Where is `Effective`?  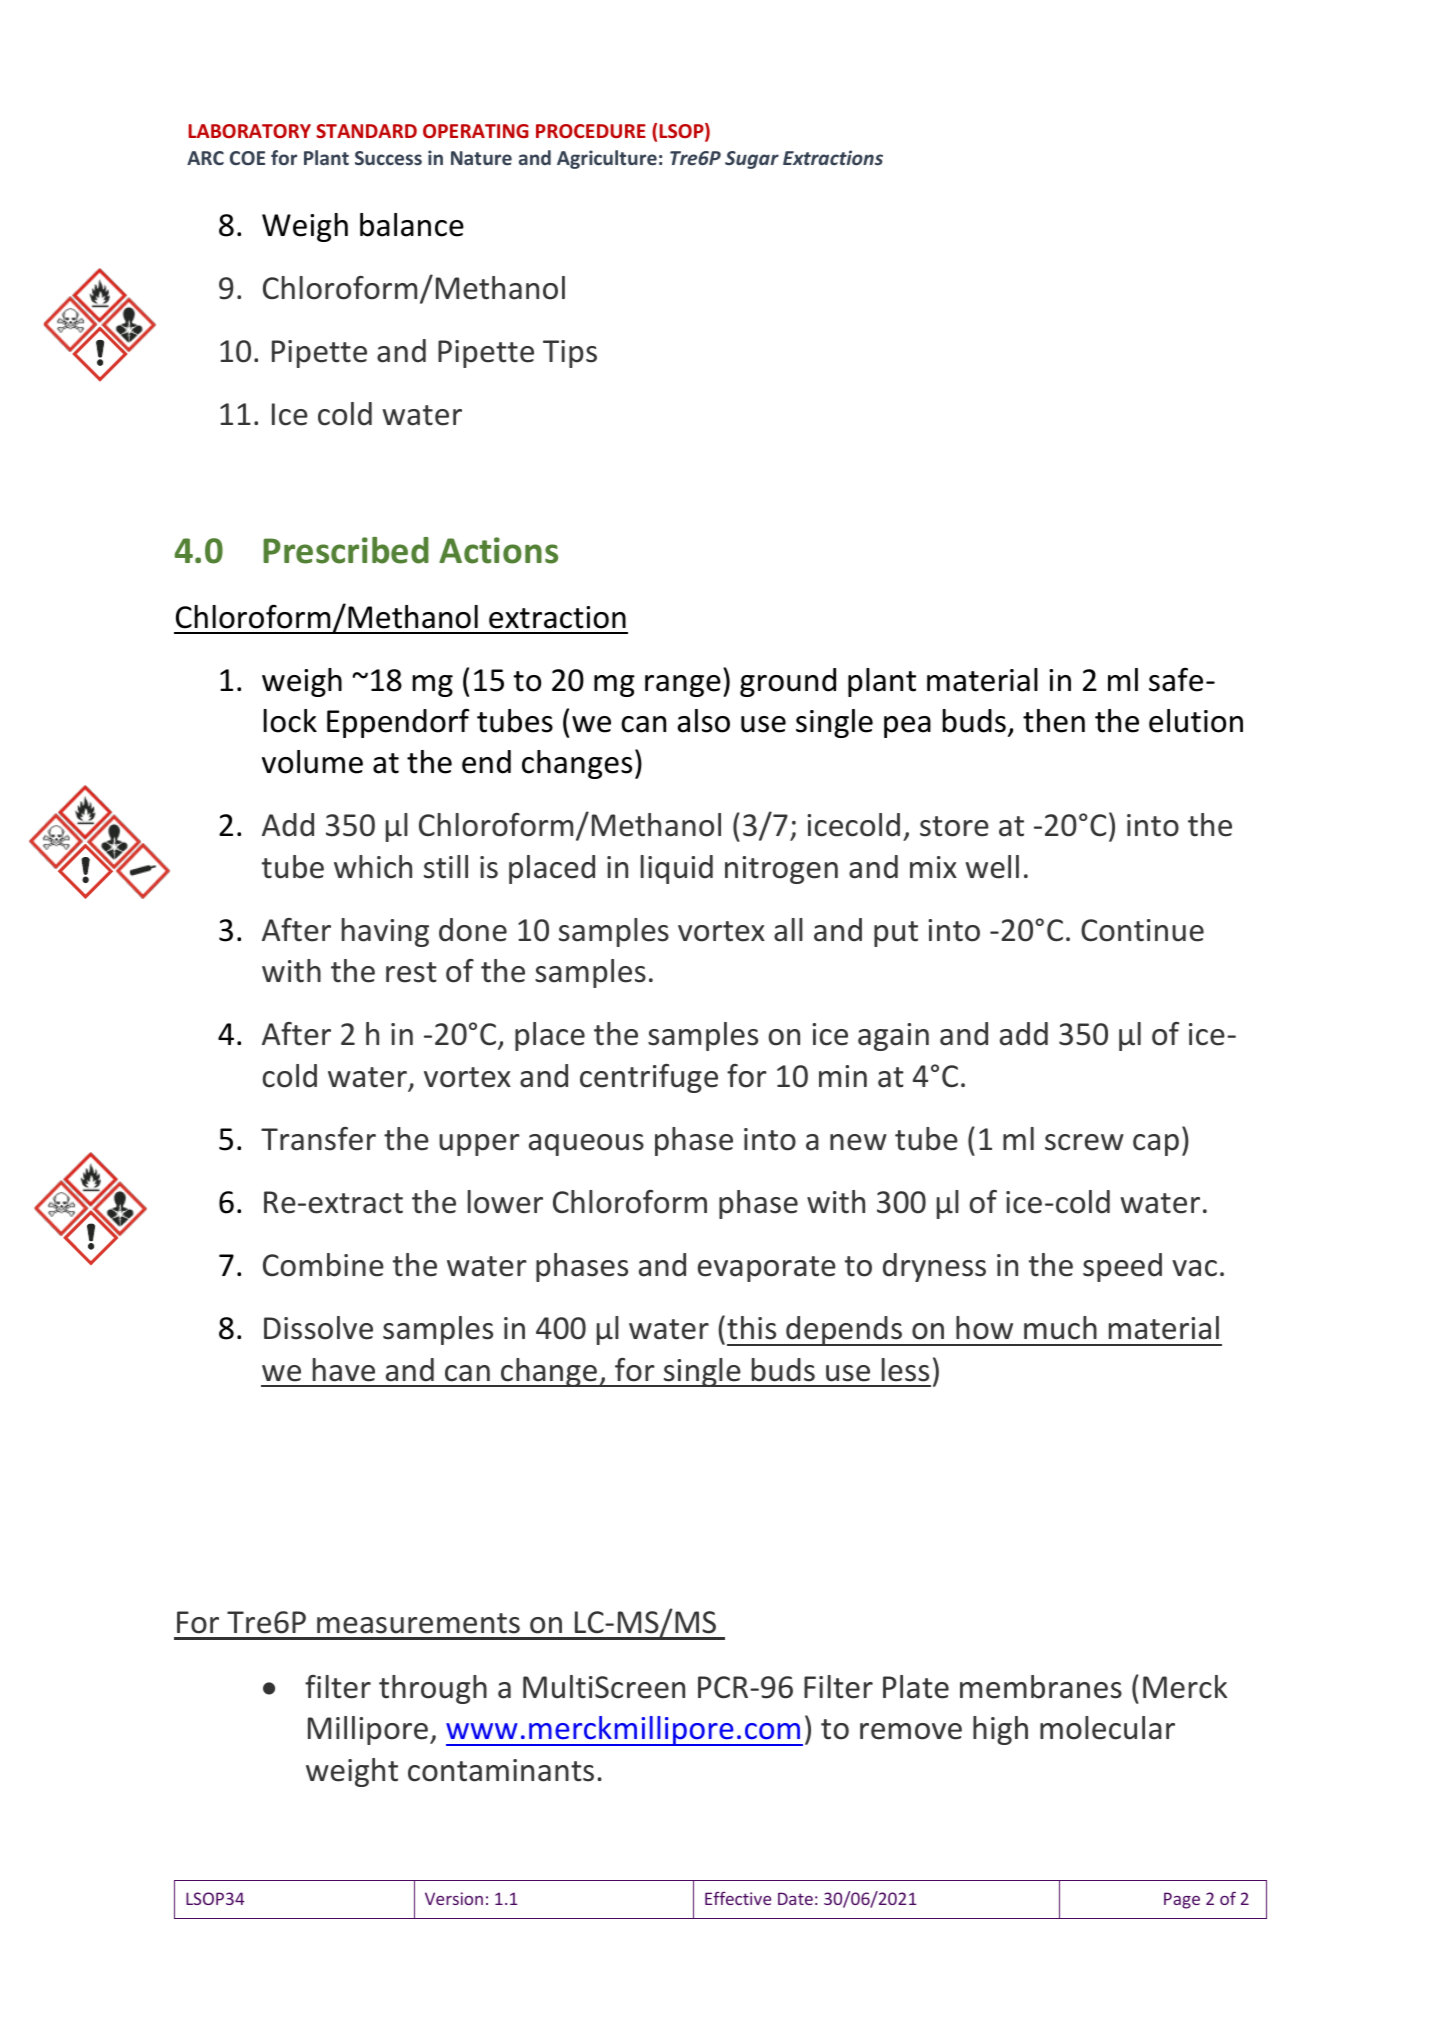 Effective is located at coordinates (738, 1898).
